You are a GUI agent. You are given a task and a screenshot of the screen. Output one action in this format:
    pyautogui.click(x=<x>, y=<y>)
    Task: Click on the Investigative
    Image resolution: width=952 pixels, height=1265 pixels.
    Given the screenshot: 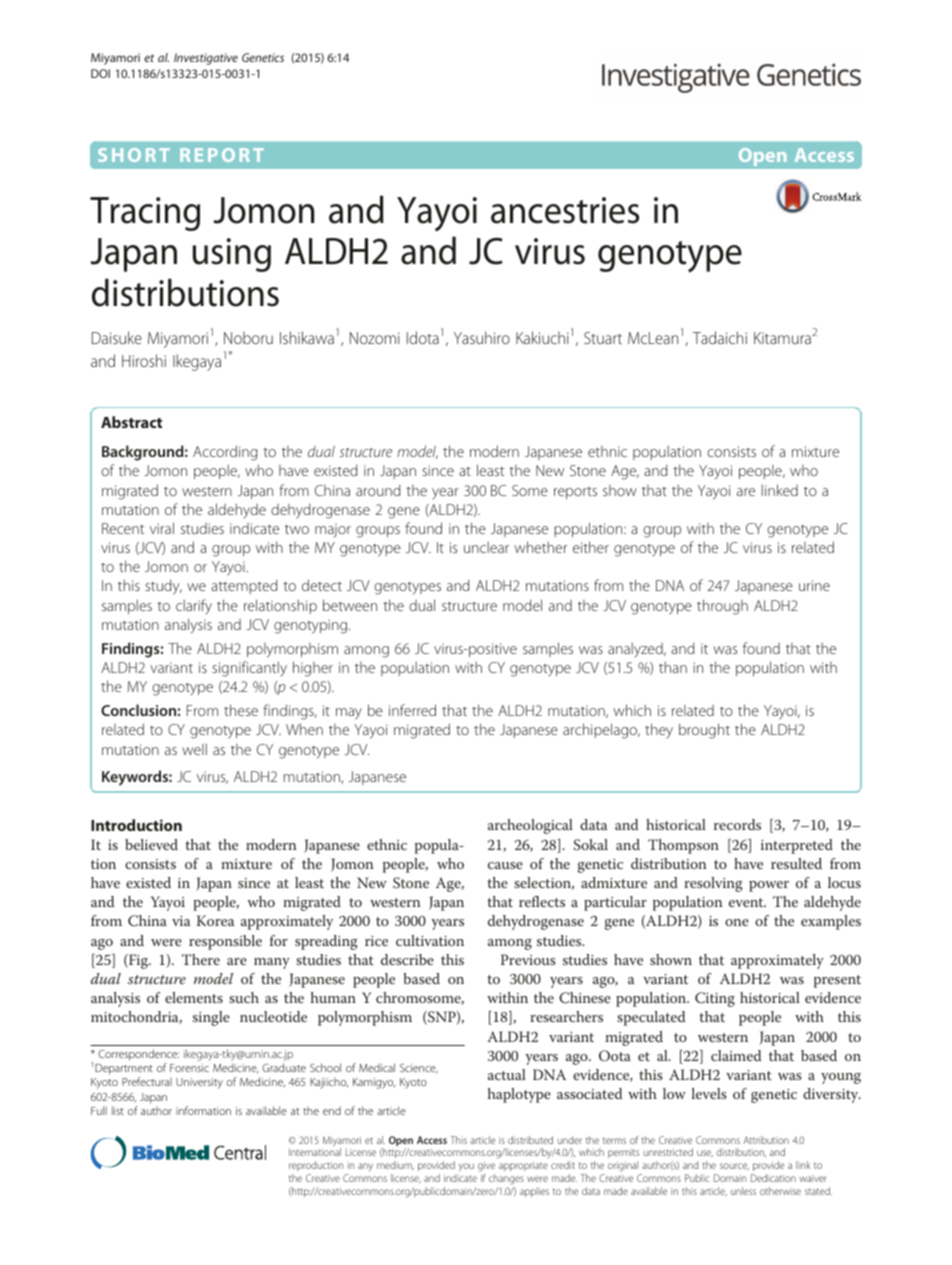 What is the action you would take?
    pyautogui.click(x=206, y=59)
